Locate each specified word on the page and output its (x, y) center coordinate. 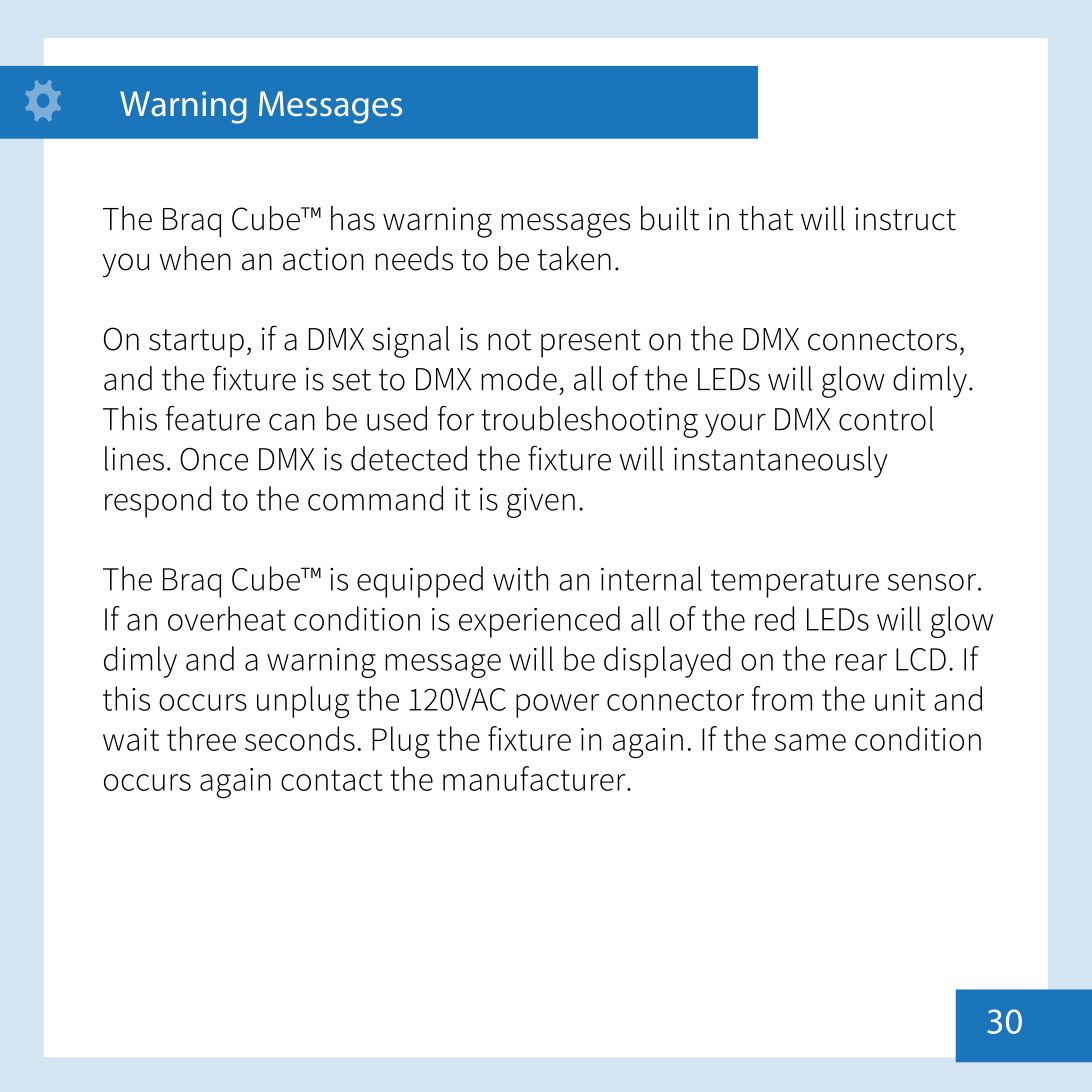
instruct (905, 219)
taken (574, 258)
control (886, 418)
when (195, 258)
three (201, 738)
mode (519, 378)
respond (158, 502)
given (541, 502)
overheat (227, 618)
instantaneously (781, 462)
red (774, 618)
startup (196, 343)
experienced (539, 622)
